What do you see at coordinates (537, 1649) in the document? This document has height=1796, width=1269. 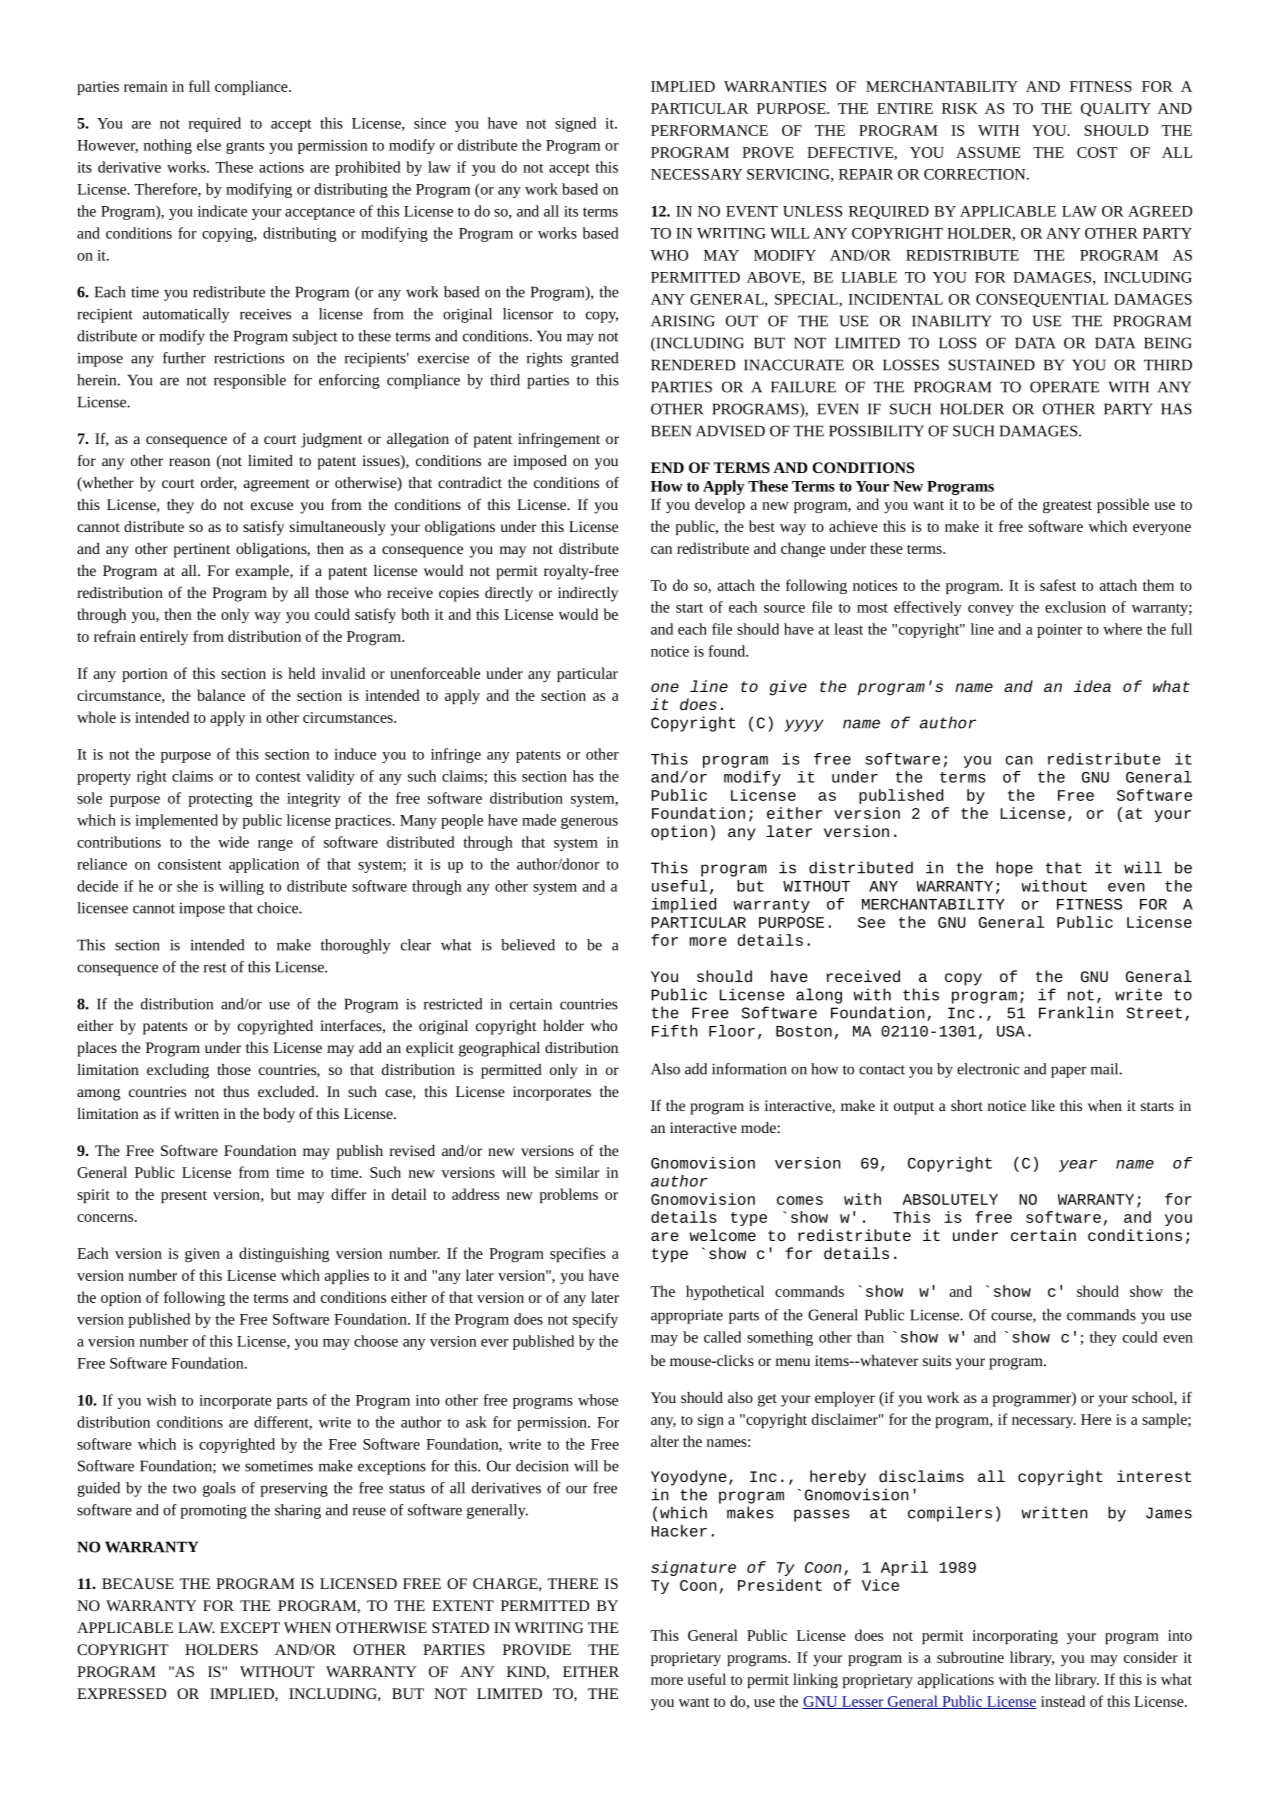 I see `PROVIDE` at bounding box center [537, 1649].
